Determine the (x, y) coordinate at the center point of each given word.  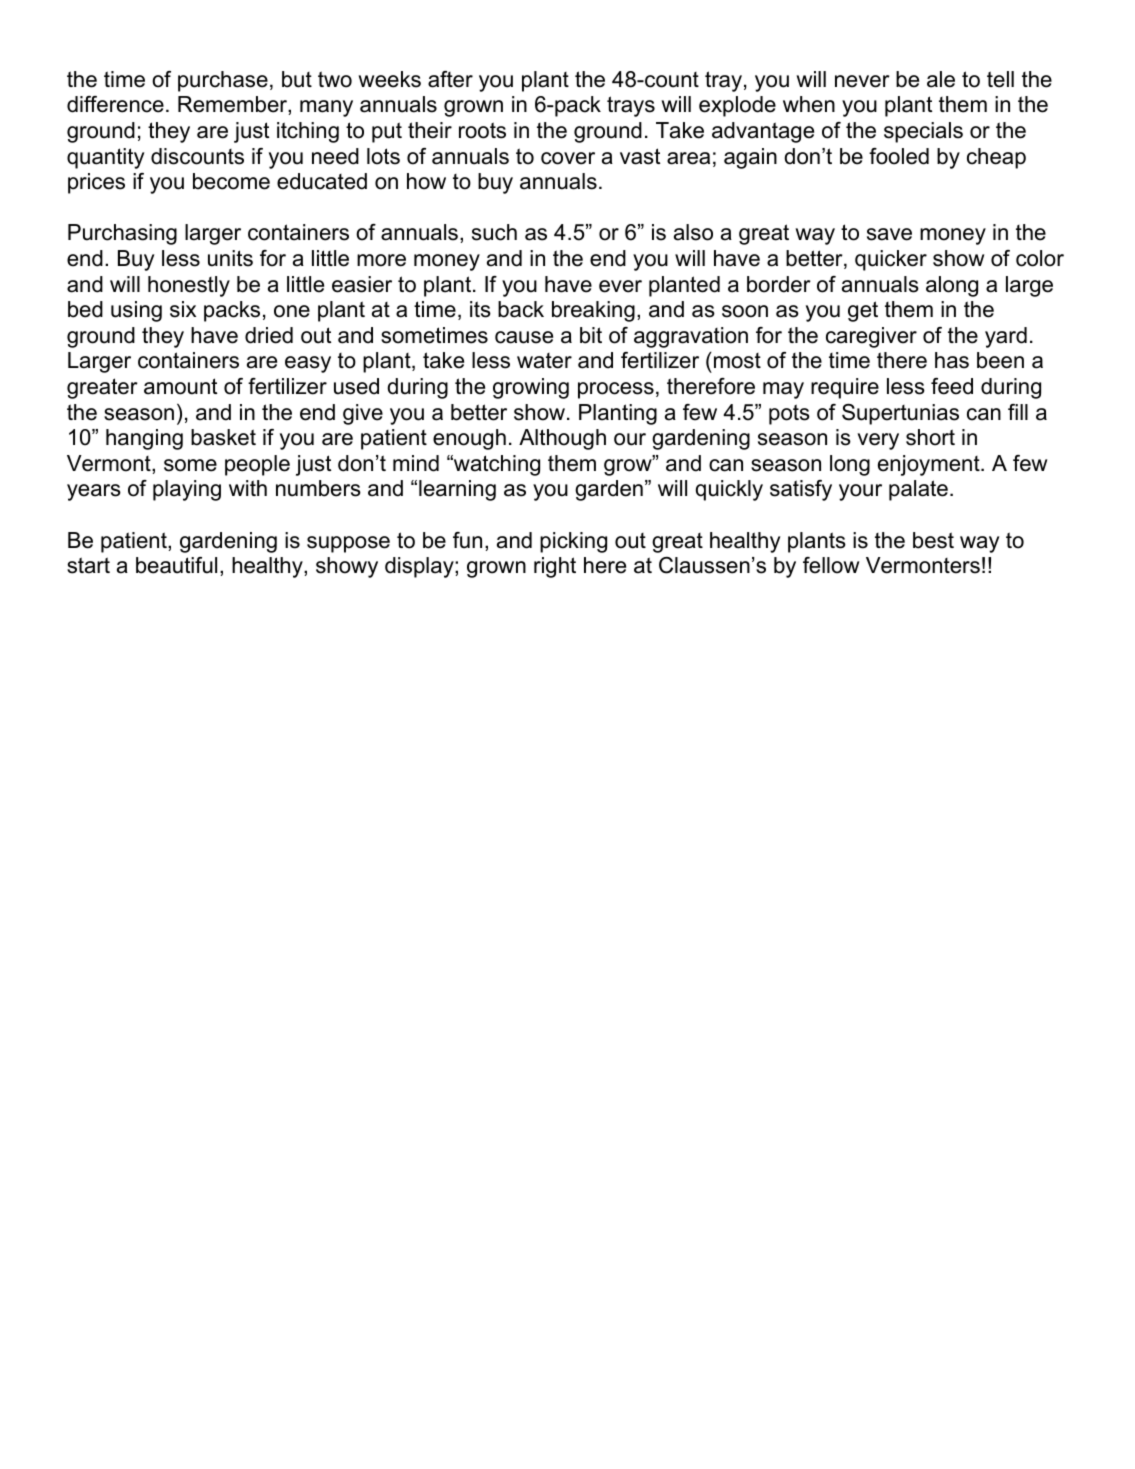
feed (952, 386)
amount (180, 386)
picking (573, 542)
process (616, 390)
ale (941, 79)
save (889, 234)
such (494, 232)
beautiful (176, 565)
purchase (223, 81)
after (450, 79)
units (230, 258)
